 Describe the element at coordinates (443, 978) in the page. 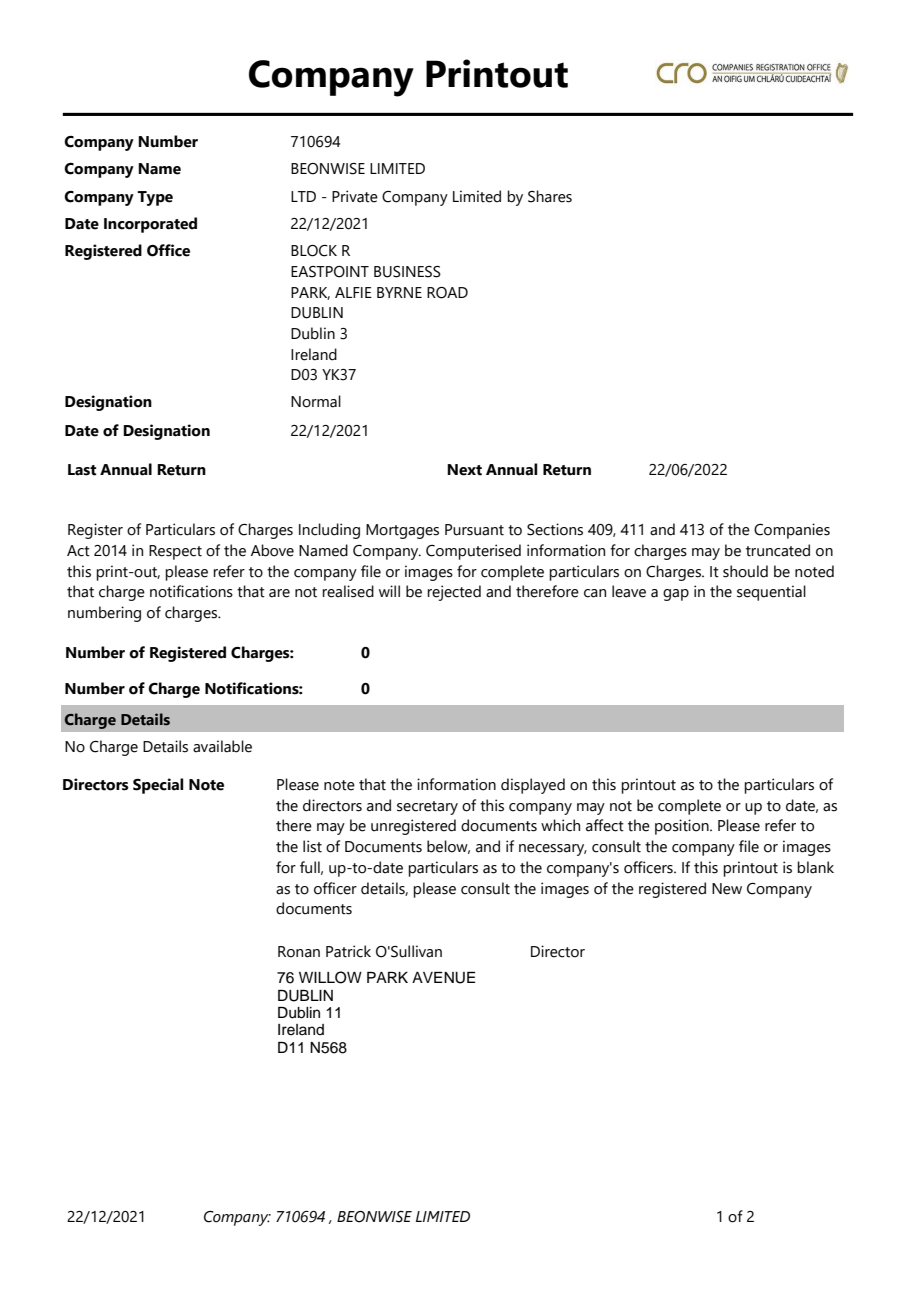

I see `AVENUE` at that location.
